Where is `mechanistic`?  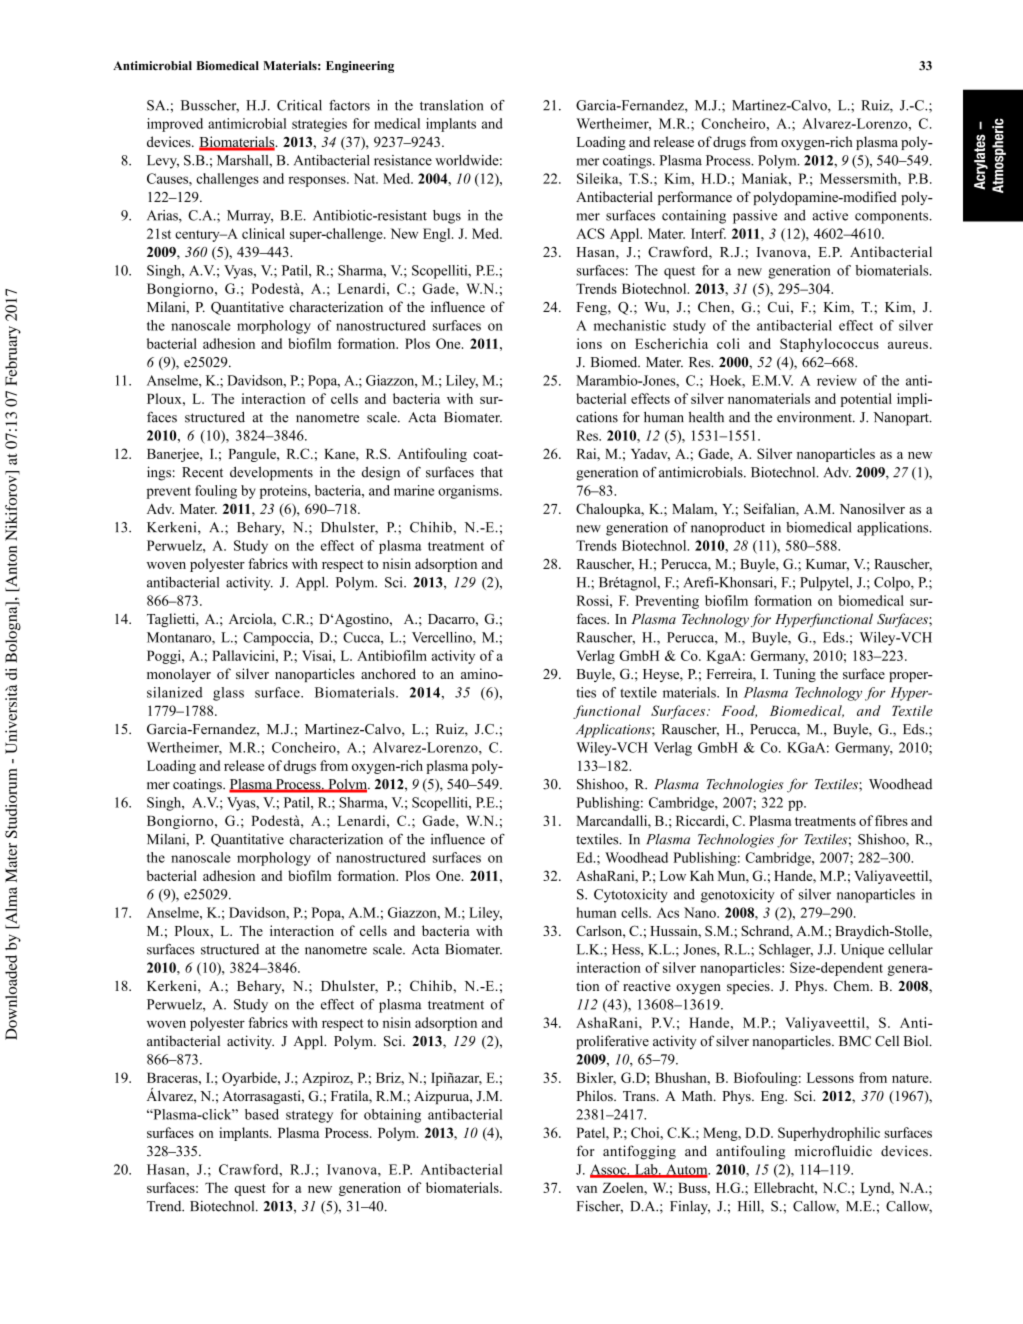 mechanistic is located at coordinates (630, 325).
